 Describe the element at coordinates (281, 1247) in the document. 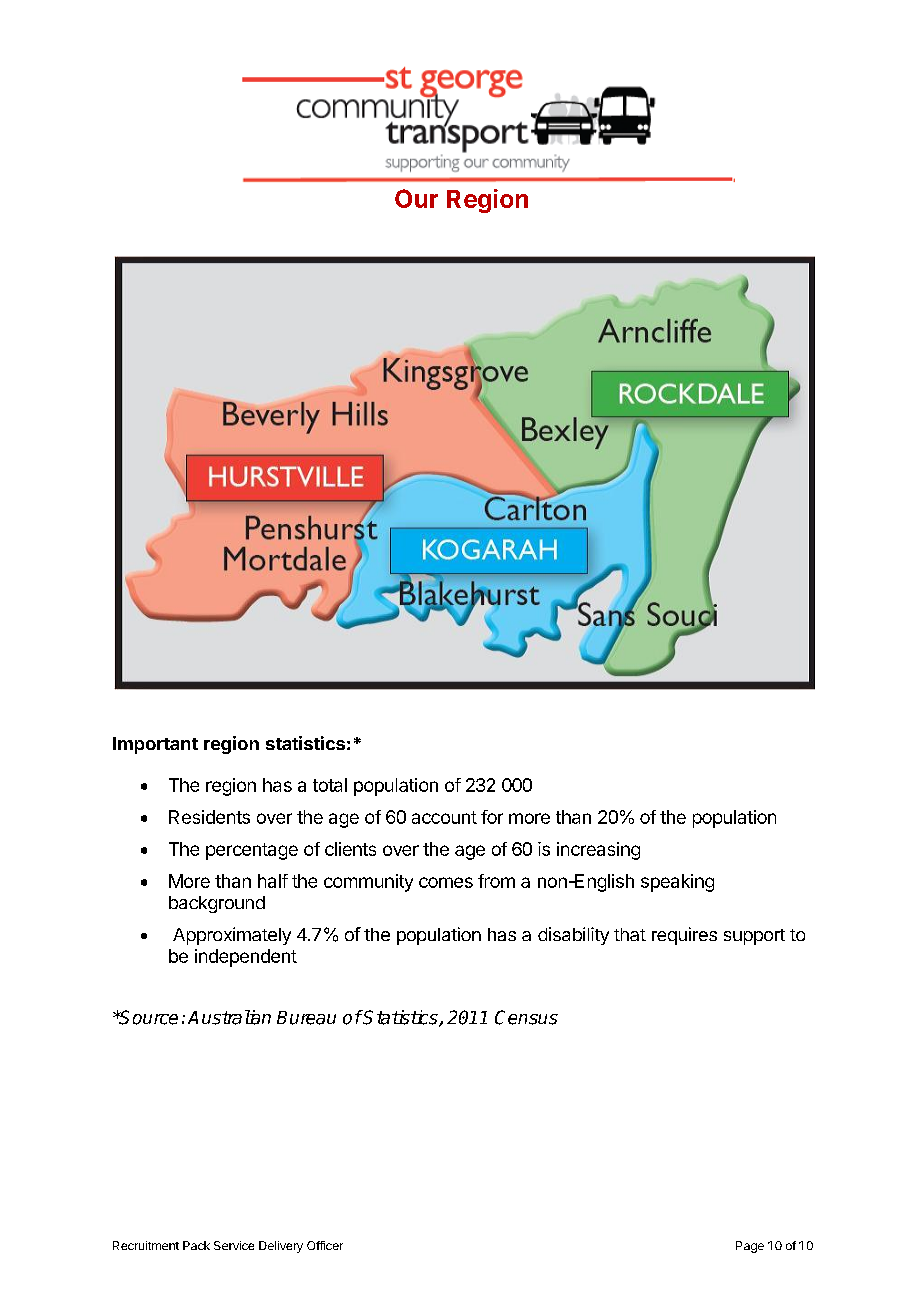

I see `Delivery` at that location.
